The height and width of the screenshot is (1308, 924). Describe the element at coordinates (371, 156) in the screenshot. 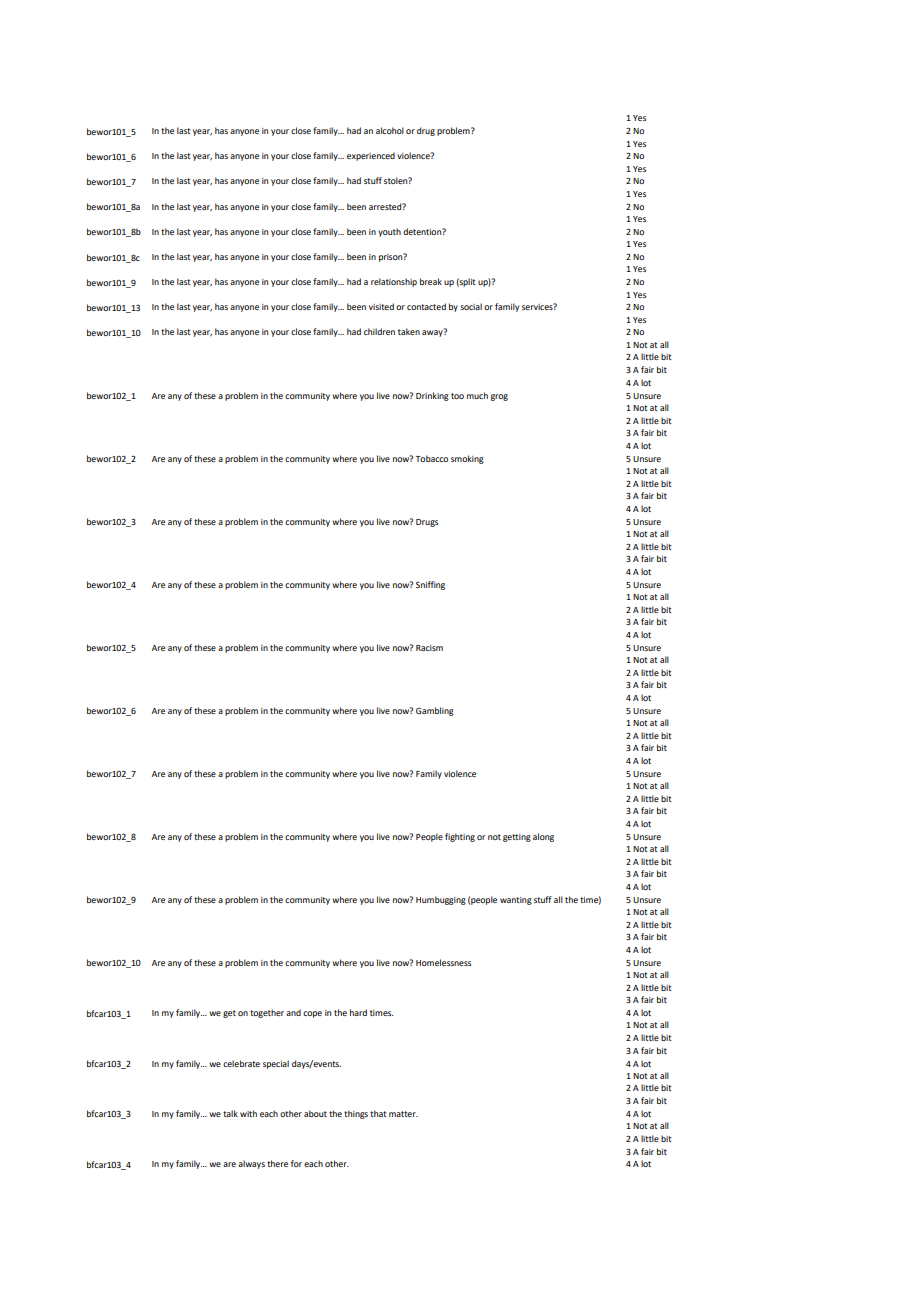

I see `experienced` at that location.
